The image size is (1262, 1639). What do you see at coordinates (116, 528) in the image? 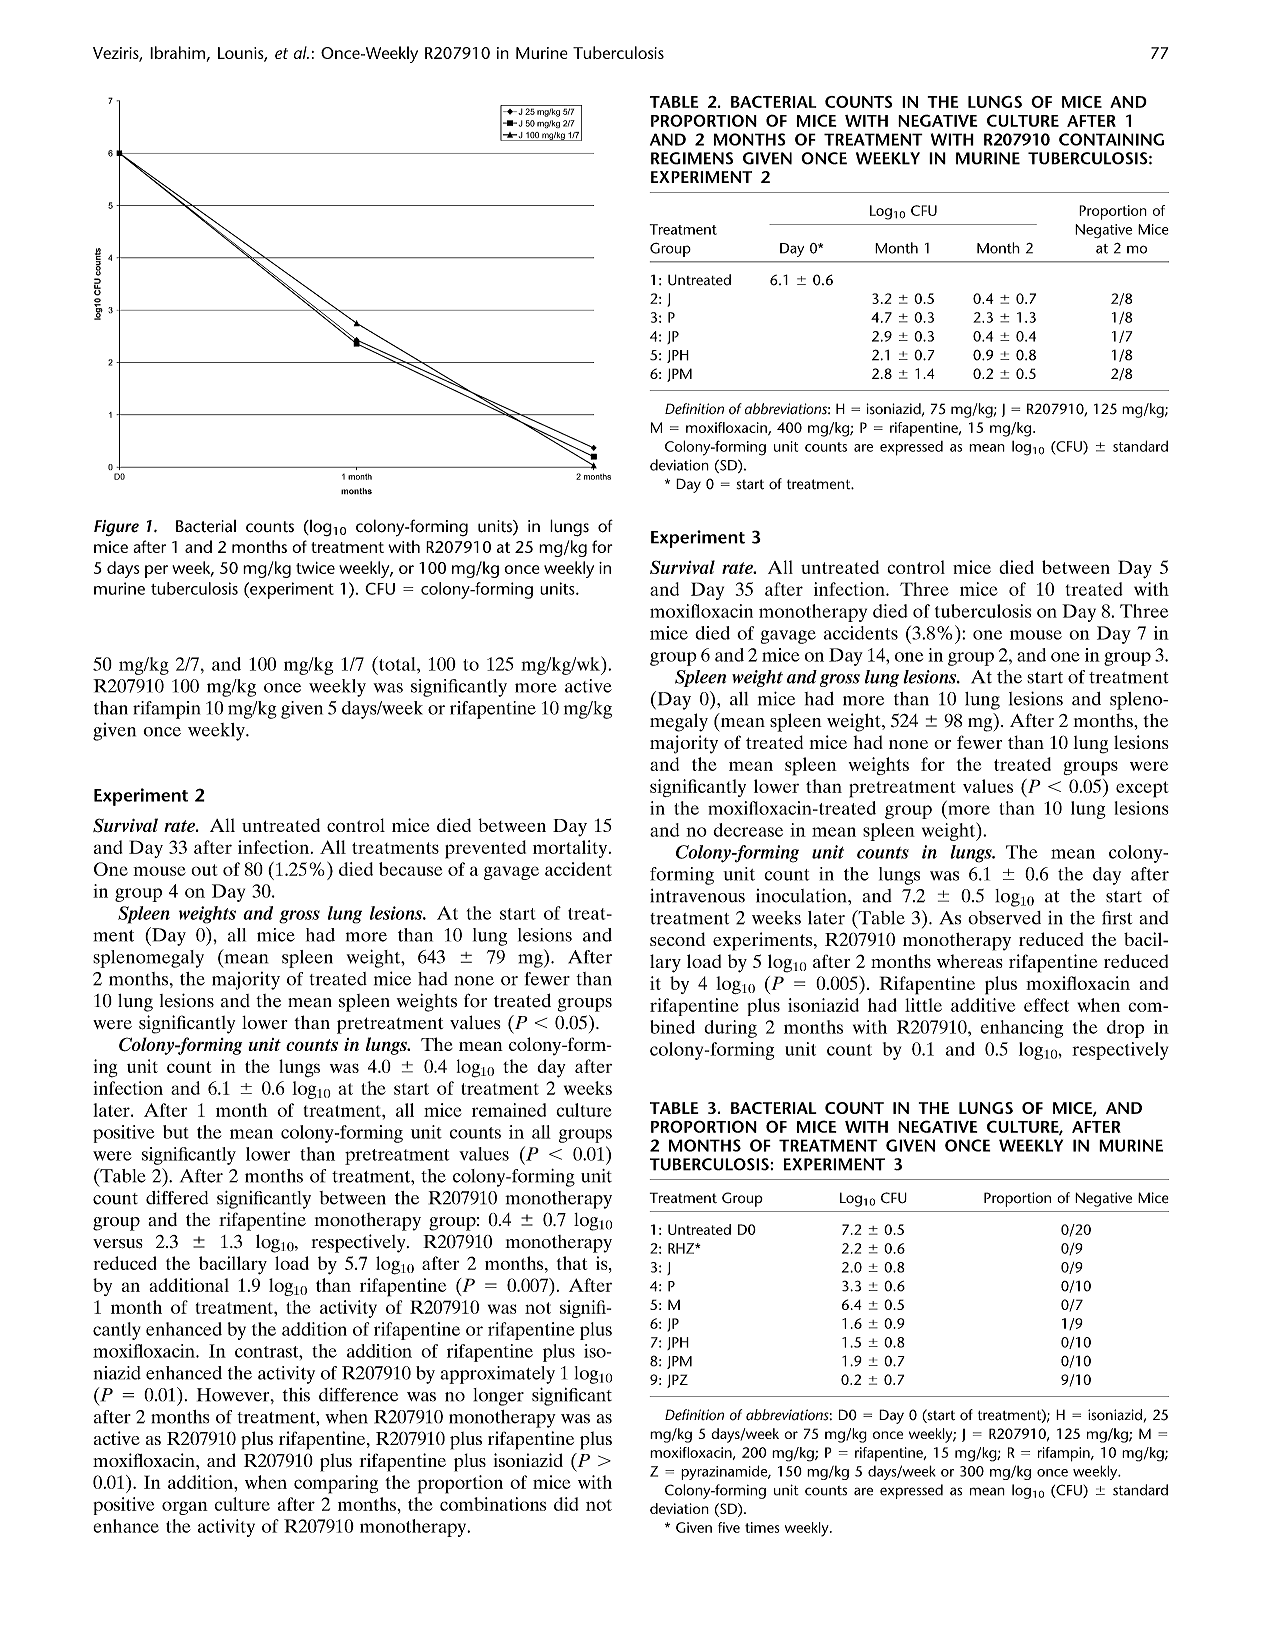
I see `Figure` at bounding box center [116, 528].
